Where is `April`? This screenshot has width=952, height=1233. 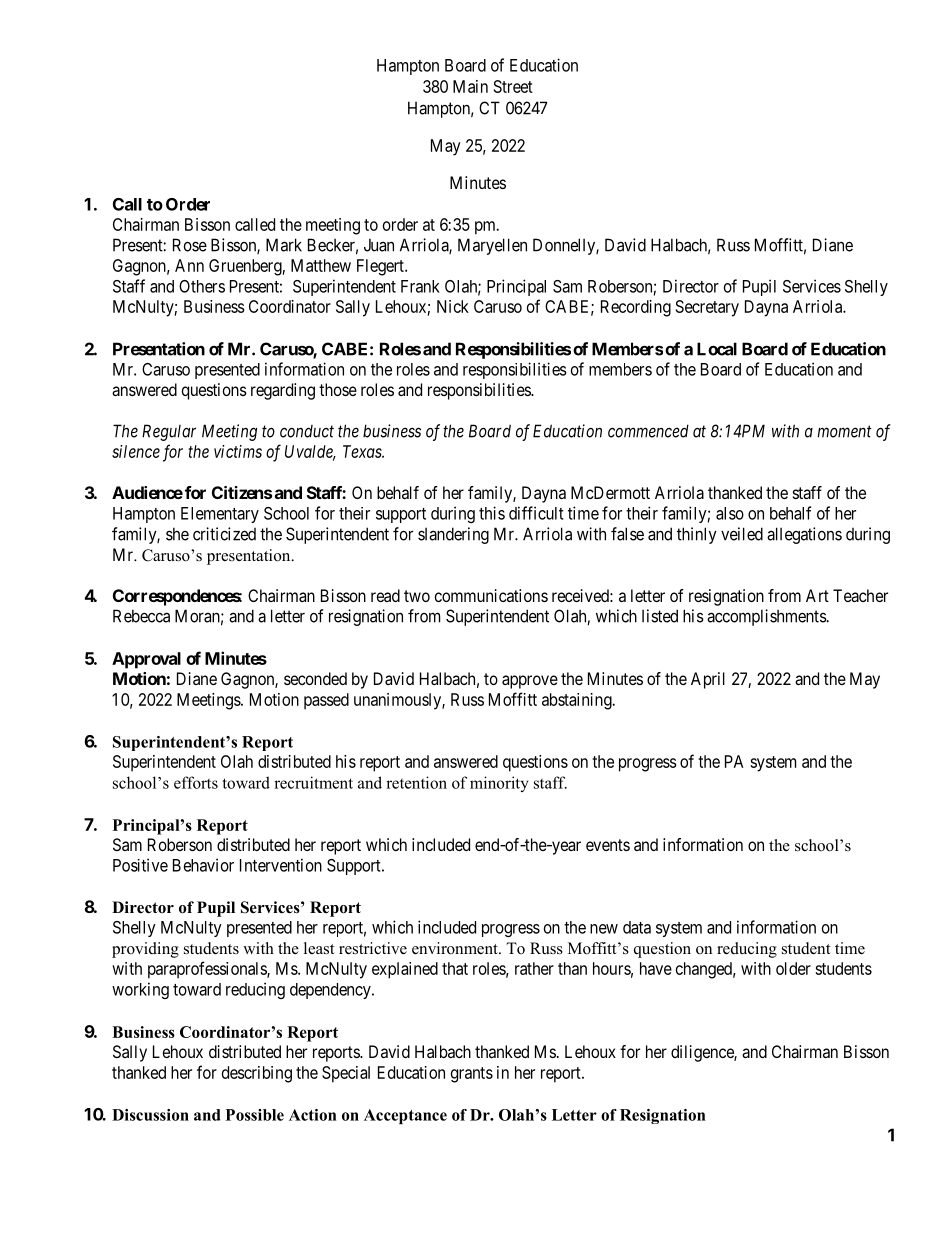 April is located at coordinates (708, 680).
